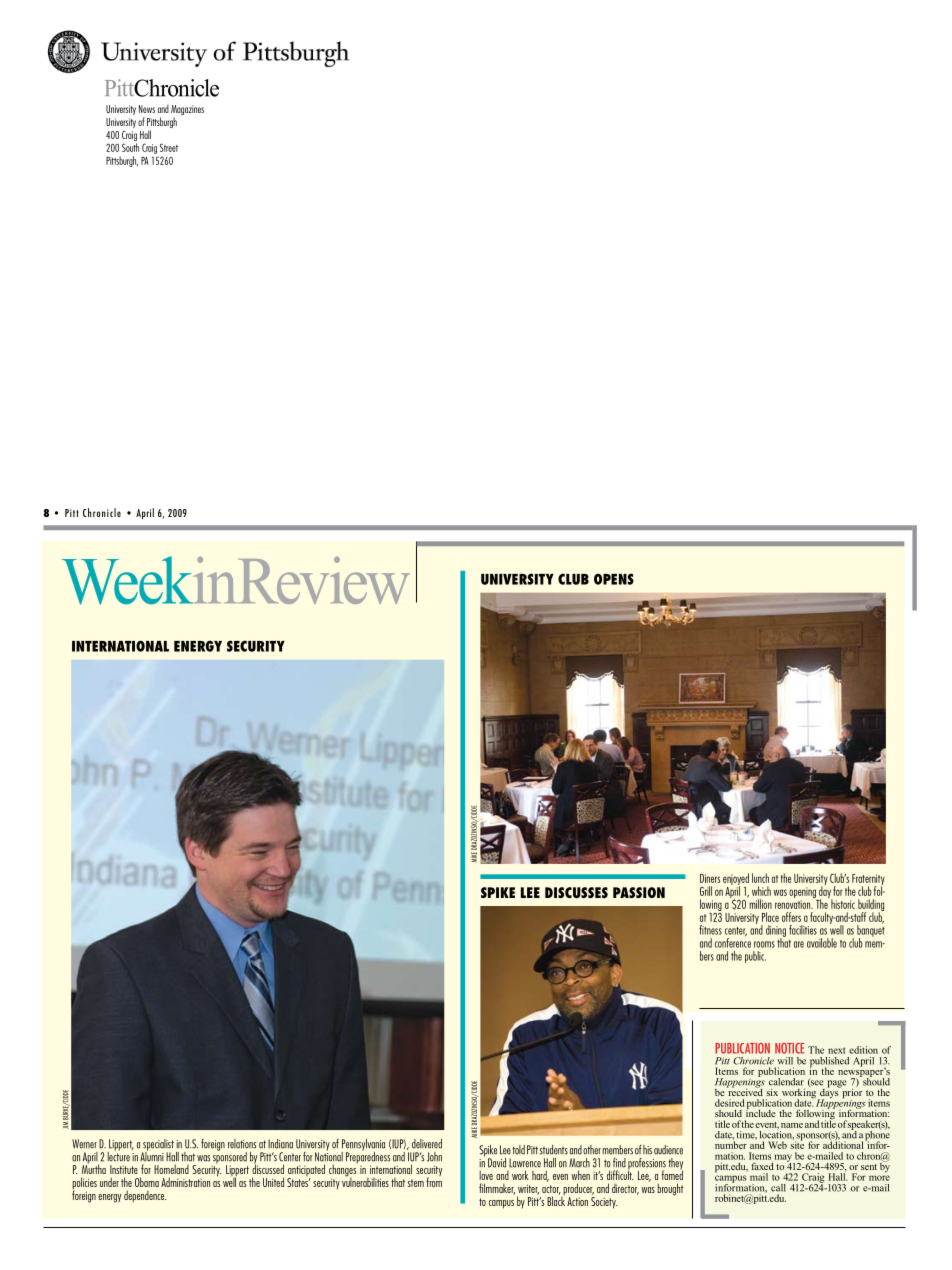 The height and width of the document is (1270, 952). I want to click on OPENS, so click(614, 579).
